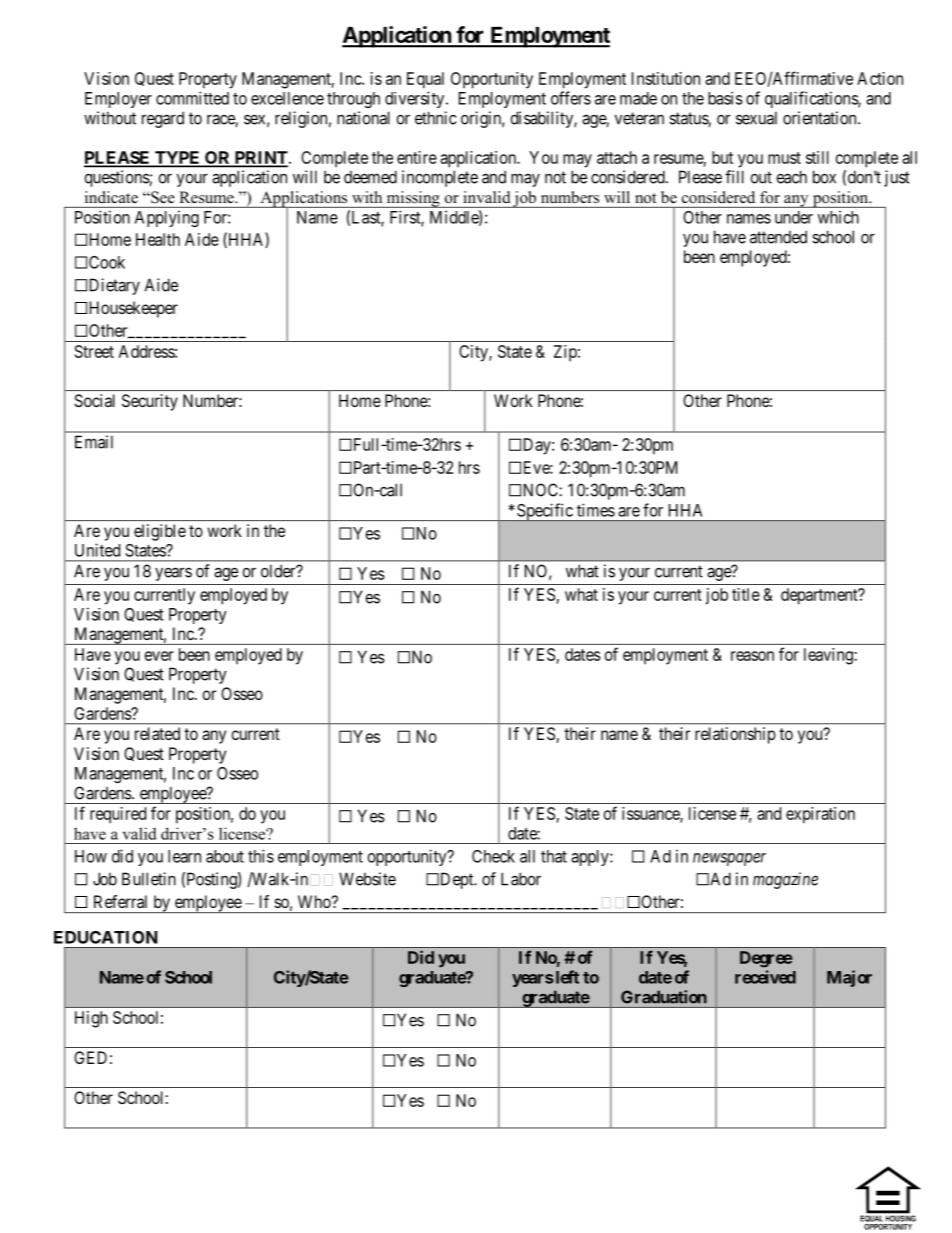  What do you see at coordinates (192, 98) in the screenshot?
I see `committed` at bounding box center [192, 98].
